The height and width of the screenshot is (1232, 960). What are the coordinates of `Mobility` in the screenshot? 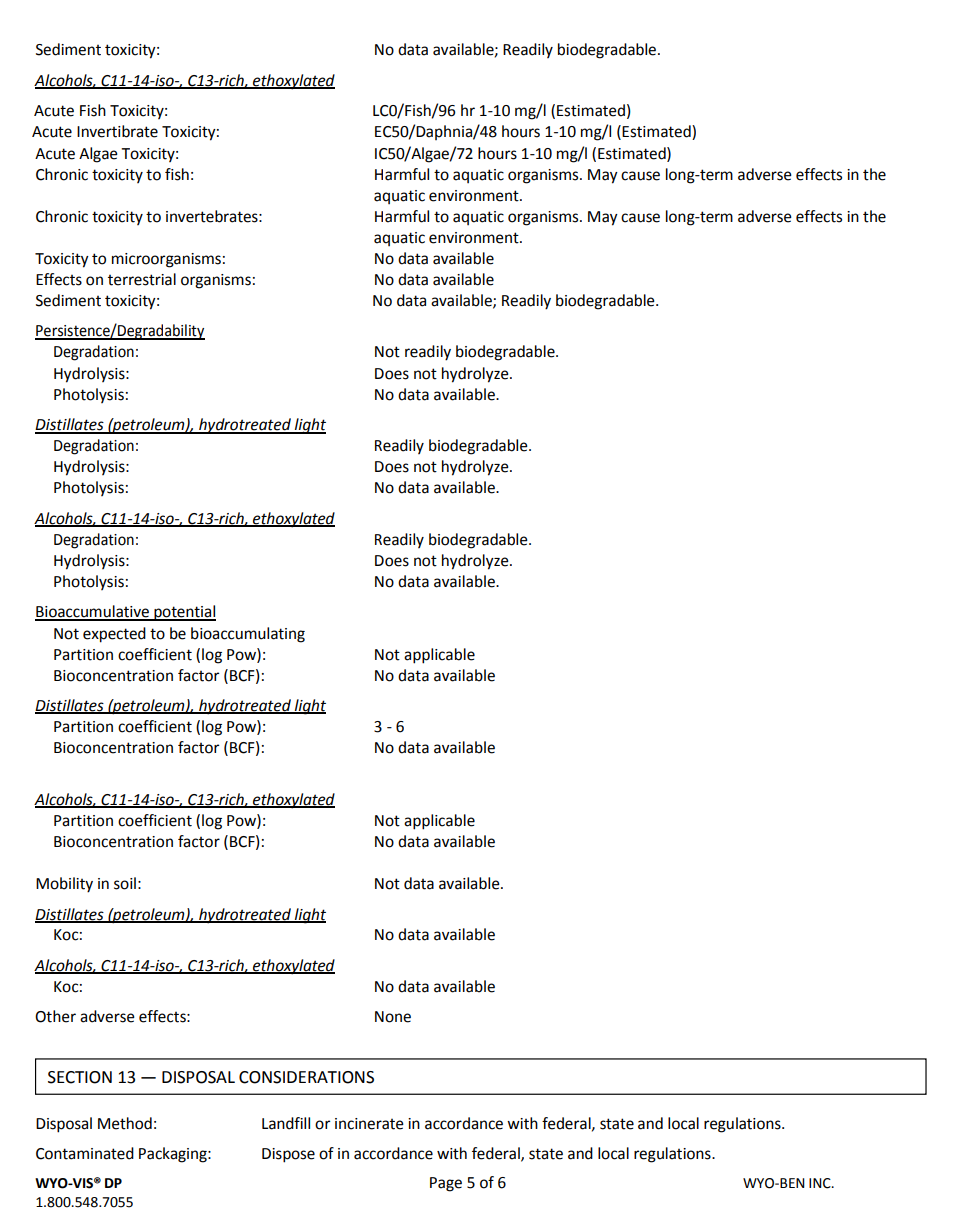 It's located at (64, 885).
